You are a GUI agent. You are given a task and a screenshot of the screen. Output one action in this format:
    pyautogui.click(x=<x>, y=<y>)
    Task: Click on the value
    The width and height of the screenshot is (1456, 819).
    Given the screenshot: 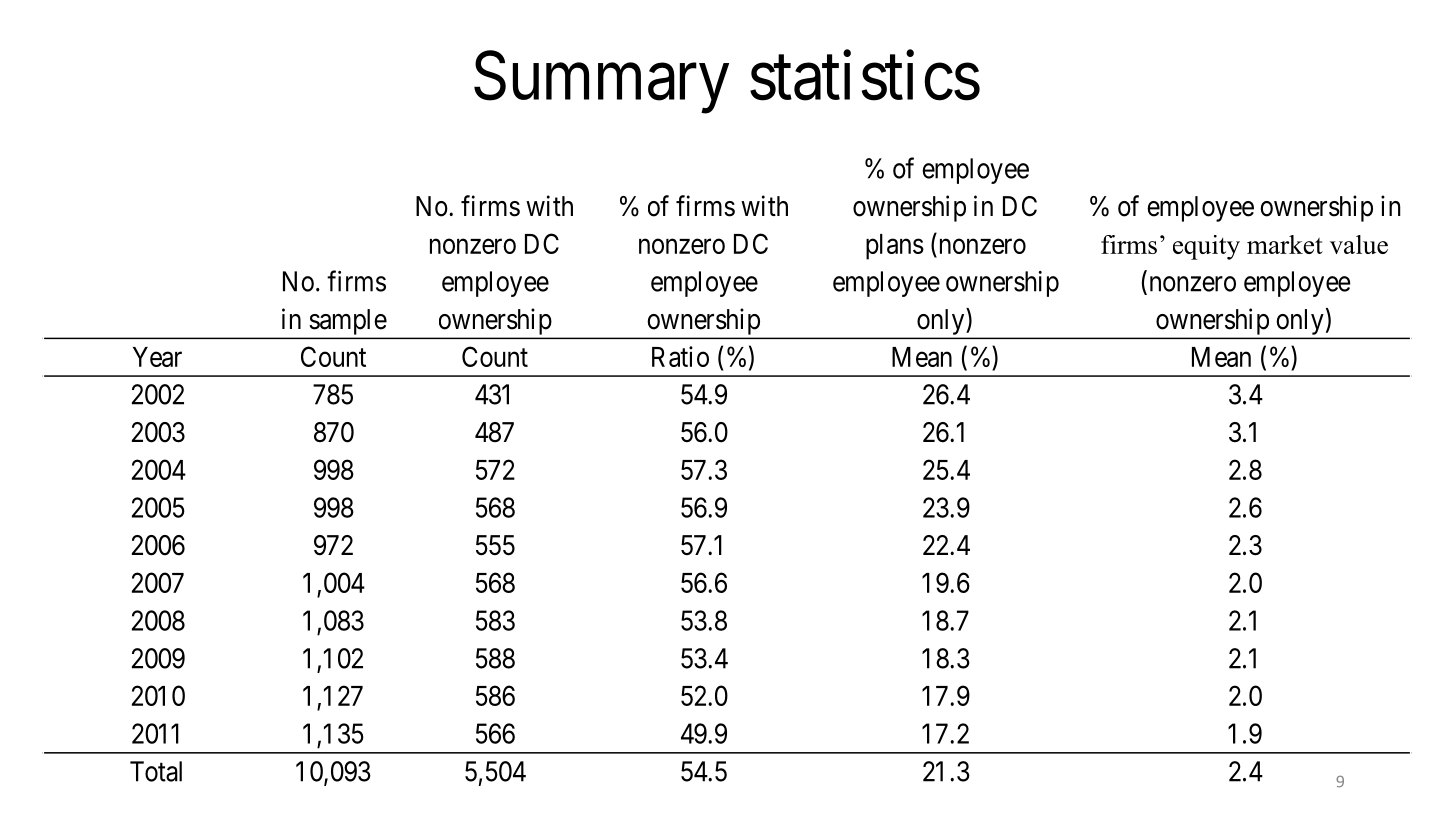 What is the action you would take?
    pyautogui.click(x=1359, y=244)
